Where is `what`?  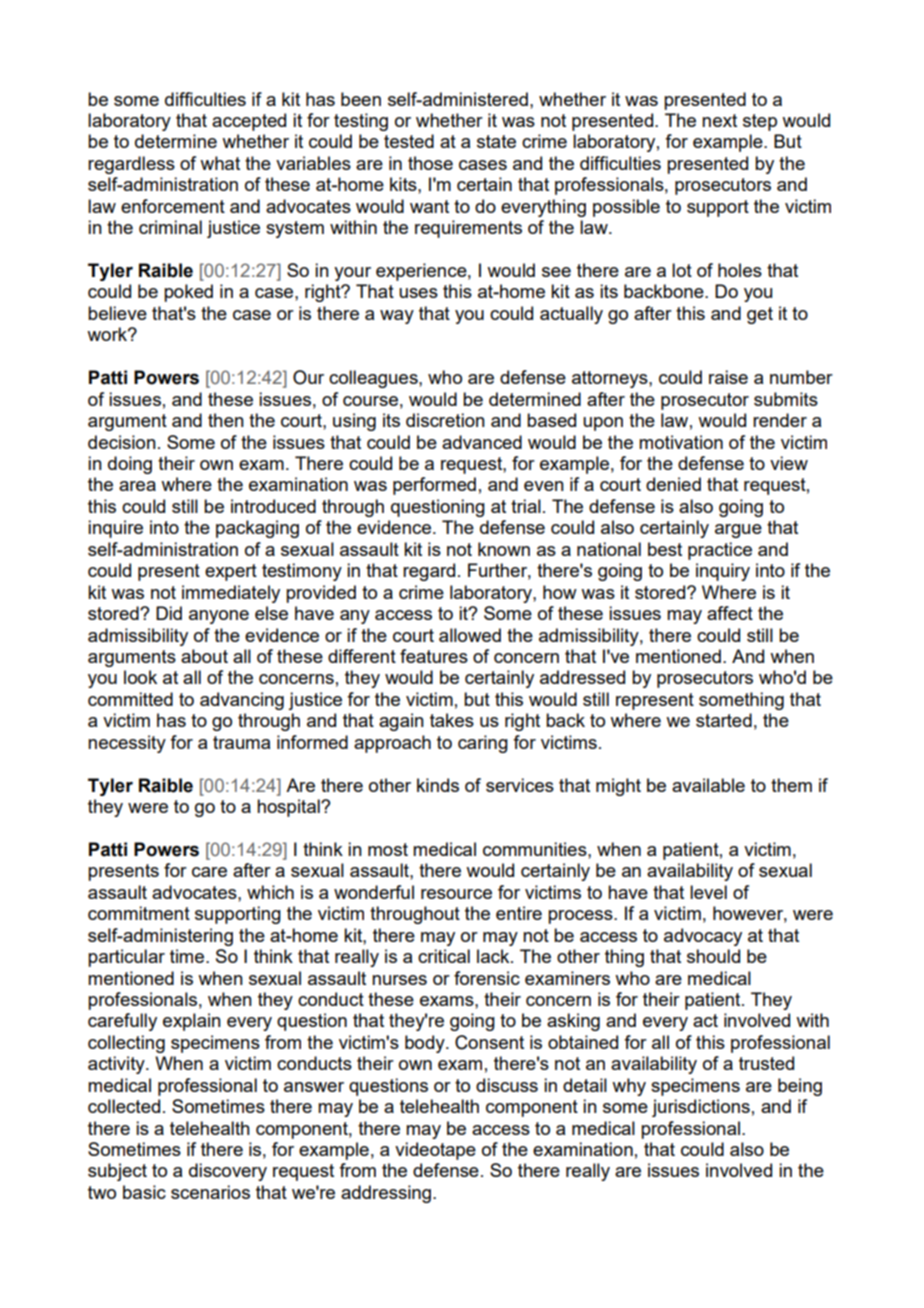
what is located at coordinates (220, 163).
